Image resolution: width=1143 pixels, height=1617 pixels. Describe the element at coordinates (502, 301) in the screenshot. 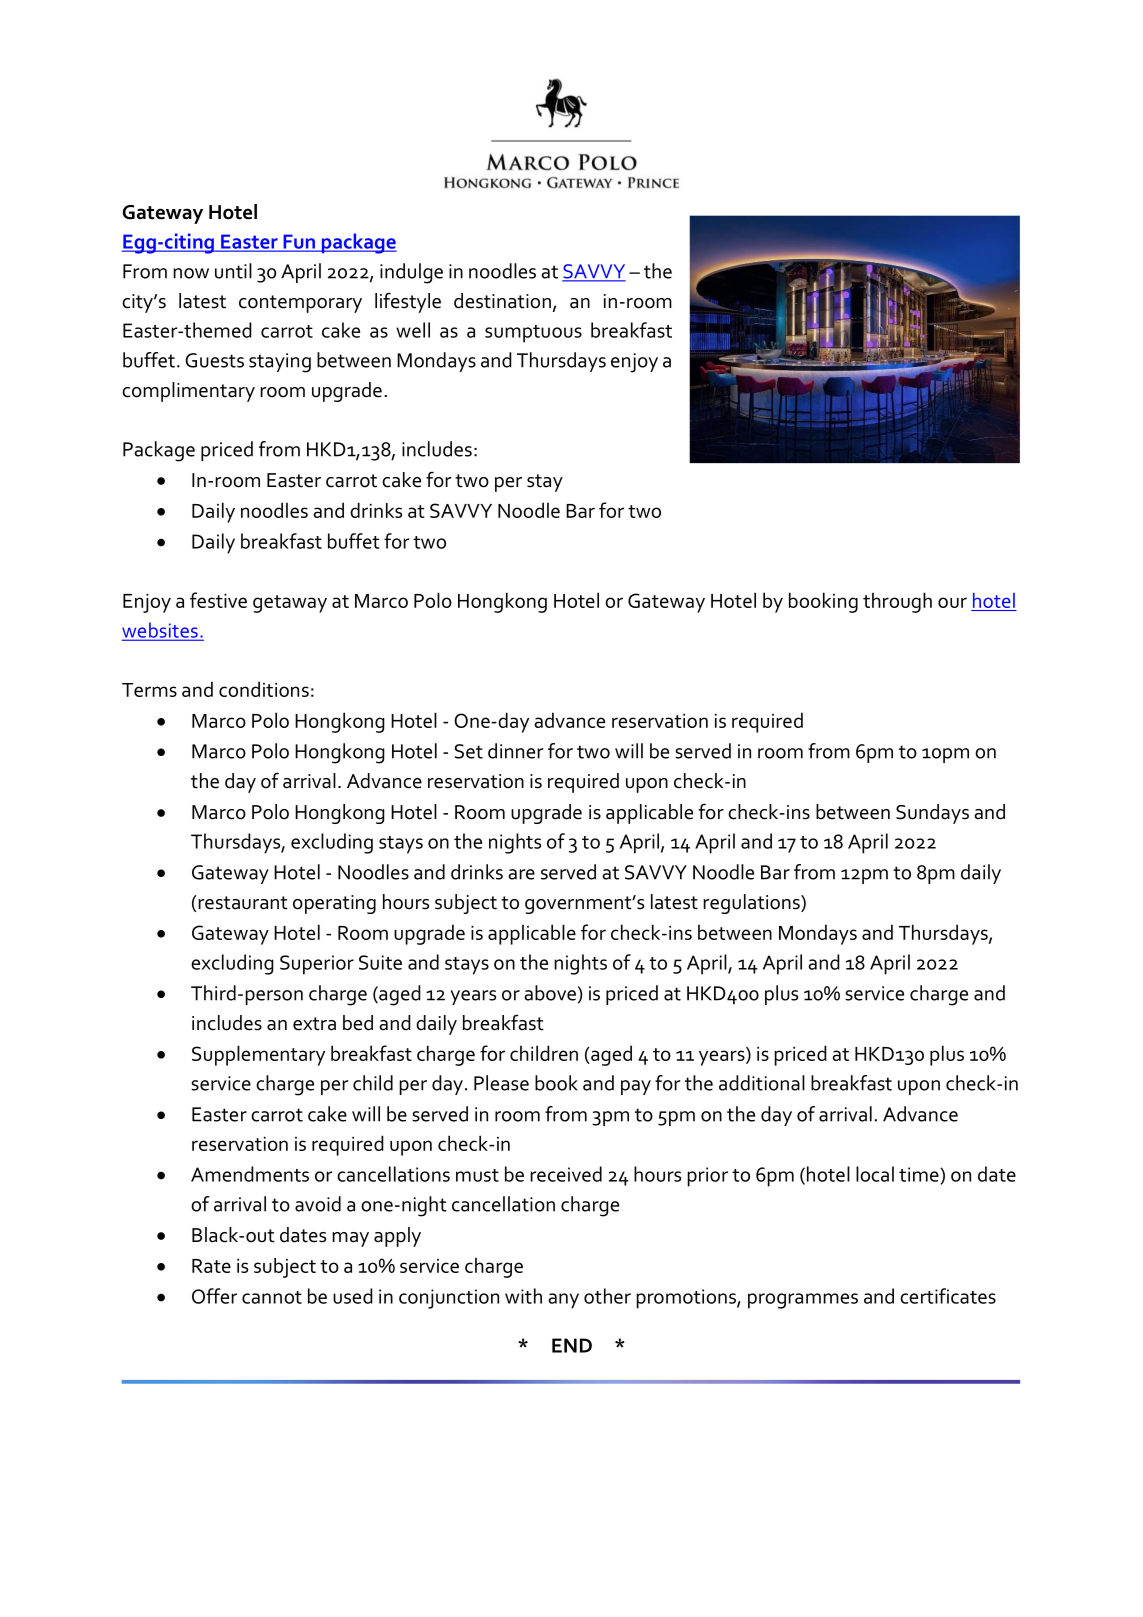

I see `destination` at that location.
